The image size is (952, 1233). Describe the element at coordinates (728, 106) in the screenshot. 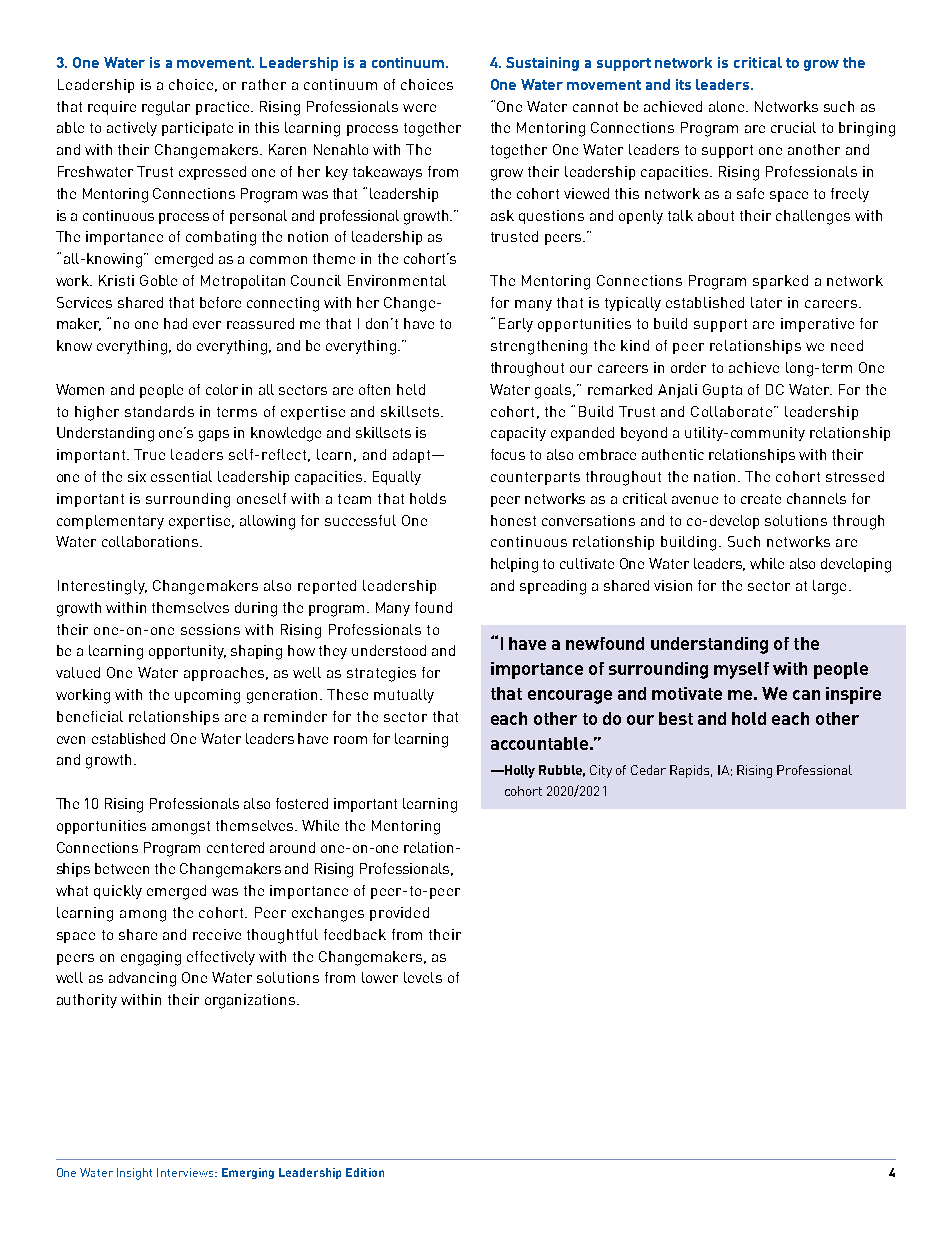

I see `alone` at that location.
